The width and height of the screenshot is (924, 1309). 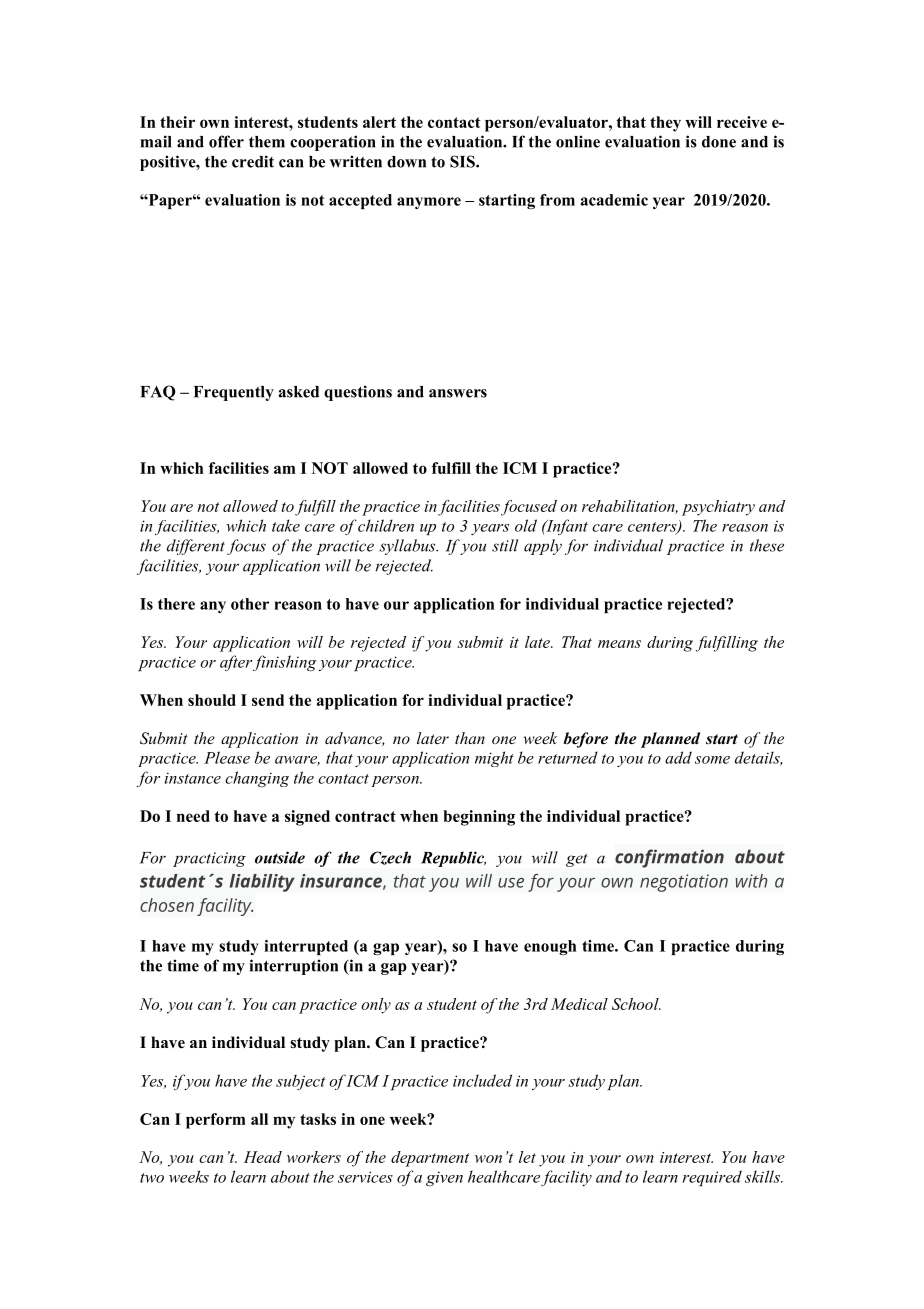 What do you see at coordinates (718, 508) in the screenshot?
I see `psychiatry` at bounding box center [718, 508].
